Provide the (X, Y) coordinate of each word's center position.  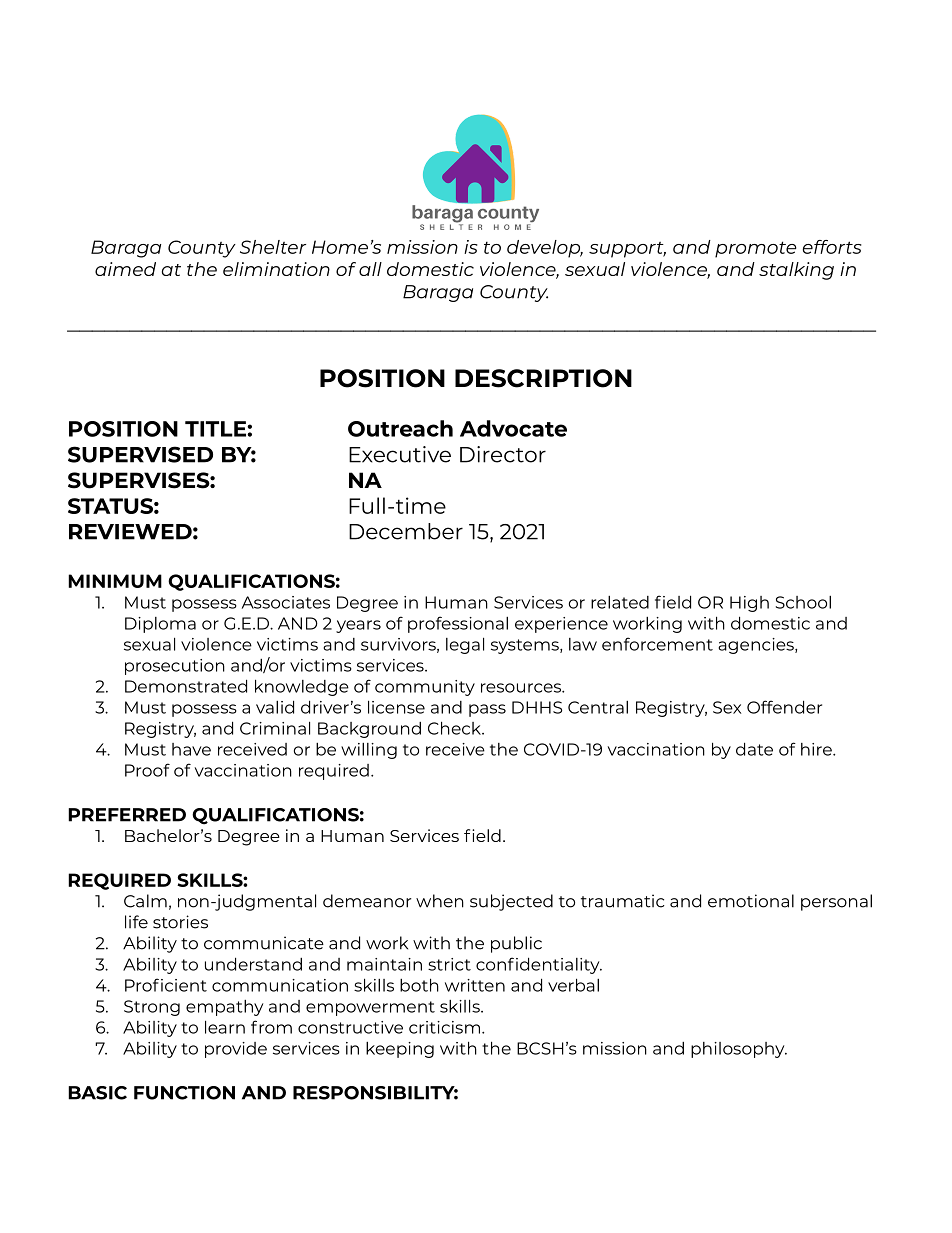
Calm (145, 901)
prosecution (175, 667)
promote (756, 249)
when (440, 901)
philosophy (739, 1050)
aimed (125, 269)
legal (465, 645)
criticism (444, 1027)
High (749, 604)
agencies (757, 646)
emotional (751, 901)
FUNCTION (184, 1093)
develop (545, 249)
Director (503, 454)
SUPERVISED (140, 454)
